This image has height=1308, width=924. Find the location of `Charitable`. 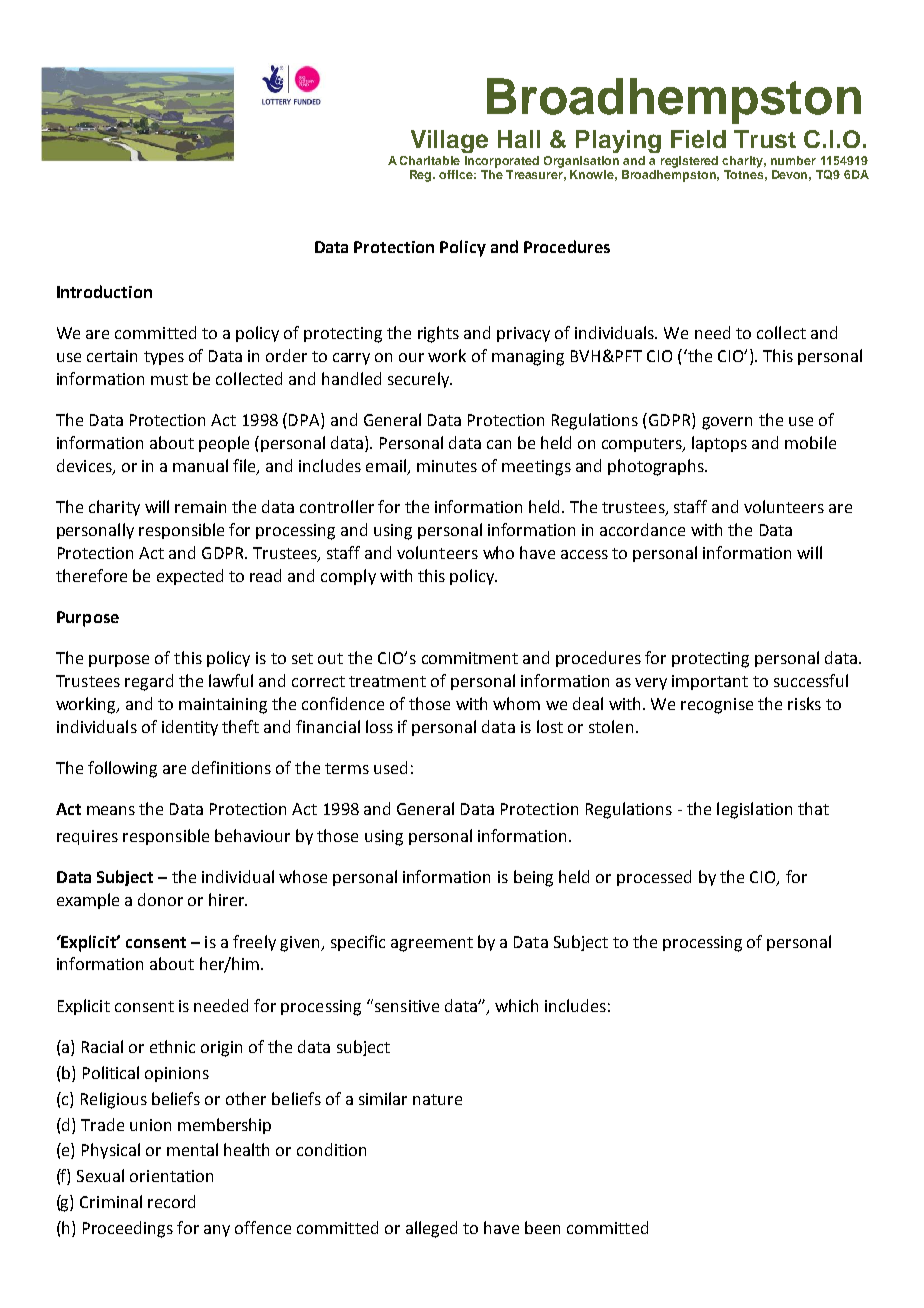

Charitable is located at coordinates (430, 160).
